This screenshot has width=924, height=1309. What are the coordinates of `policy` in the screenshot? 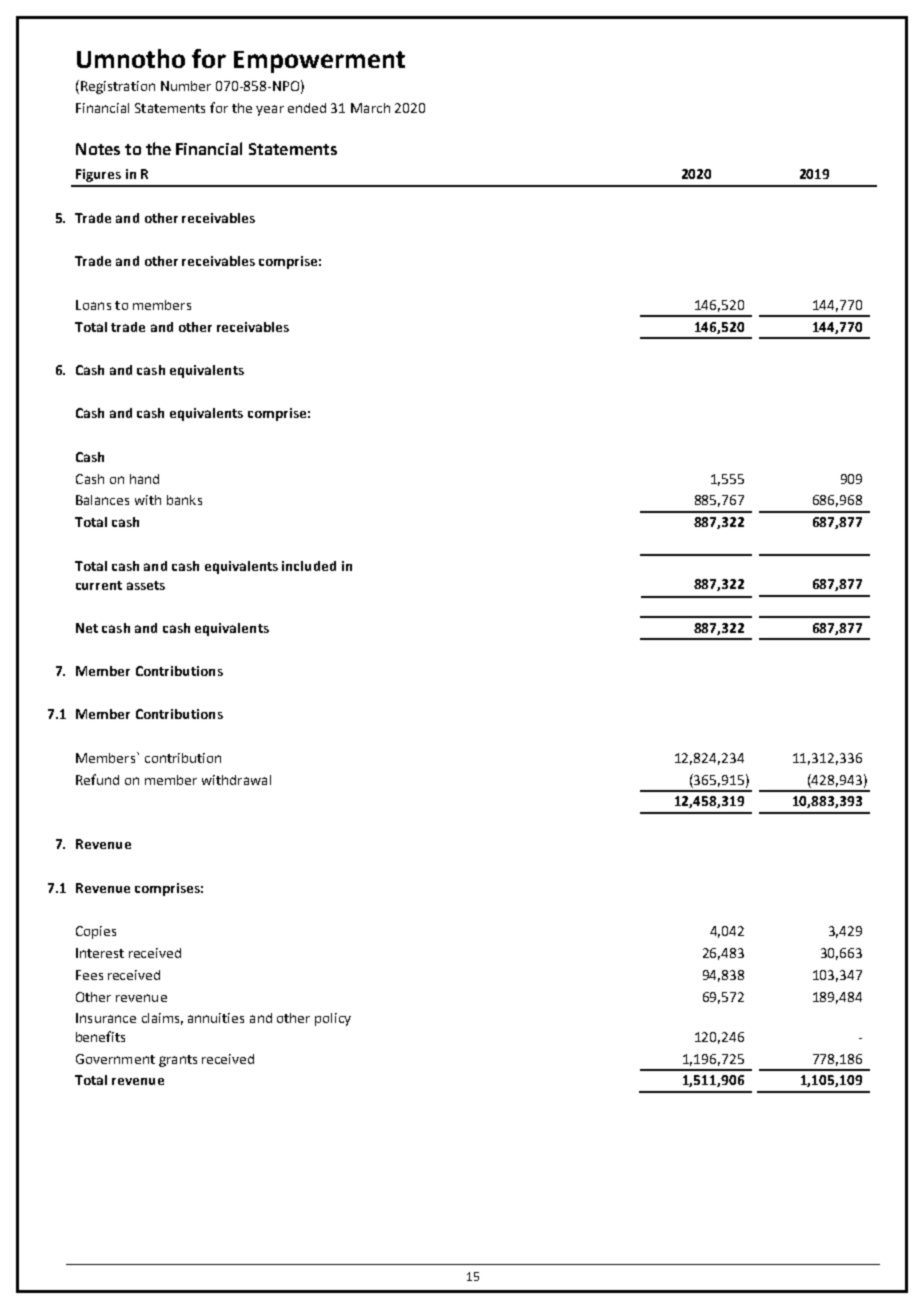 It's located at (333, 1019).
